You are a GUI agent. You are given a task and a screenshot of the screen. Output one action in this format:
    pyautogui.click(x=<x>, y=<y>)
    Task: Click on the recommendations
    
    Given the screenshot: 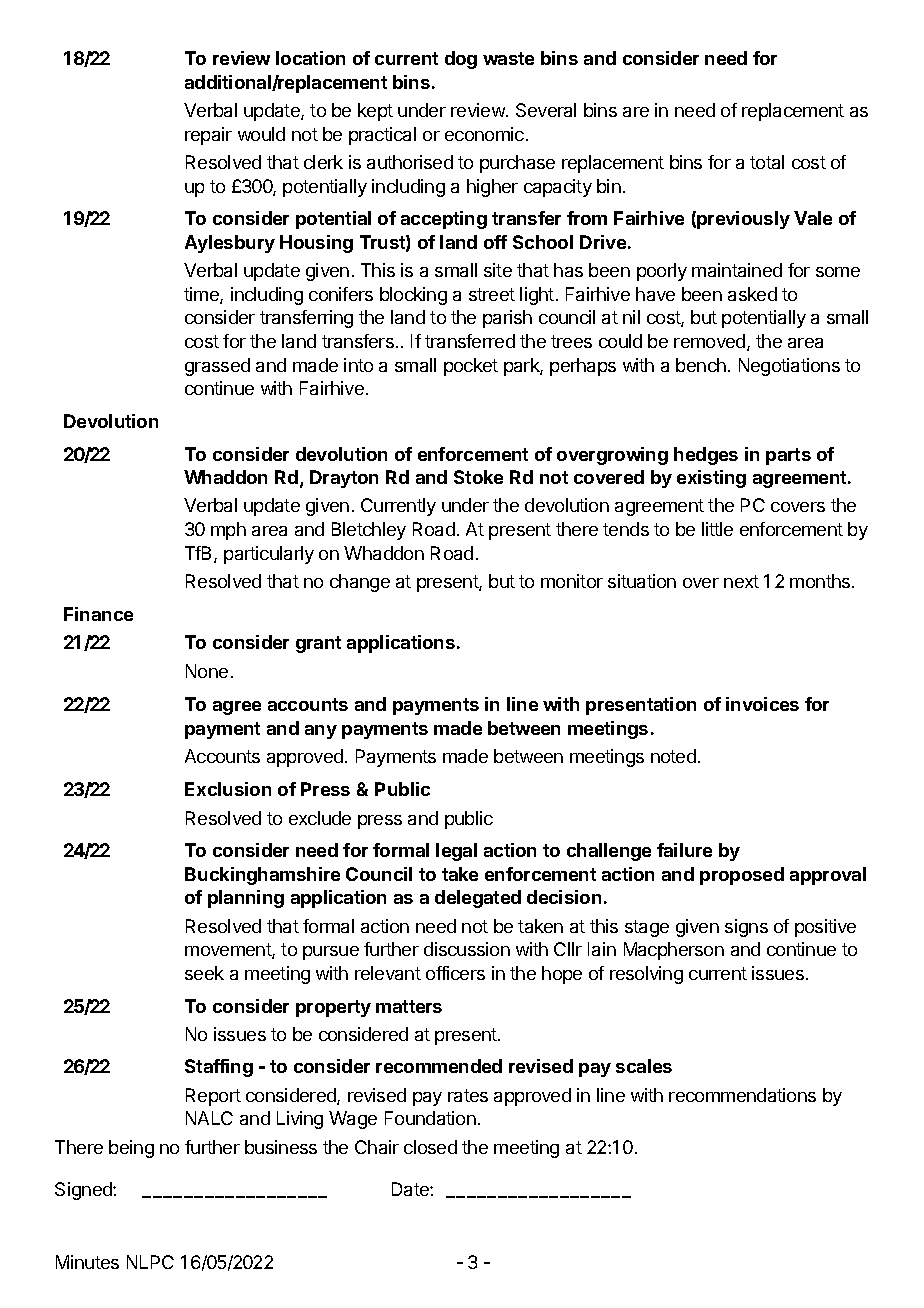 What is the action you would take?
    pyautogui.click(x=742, y=1095)
